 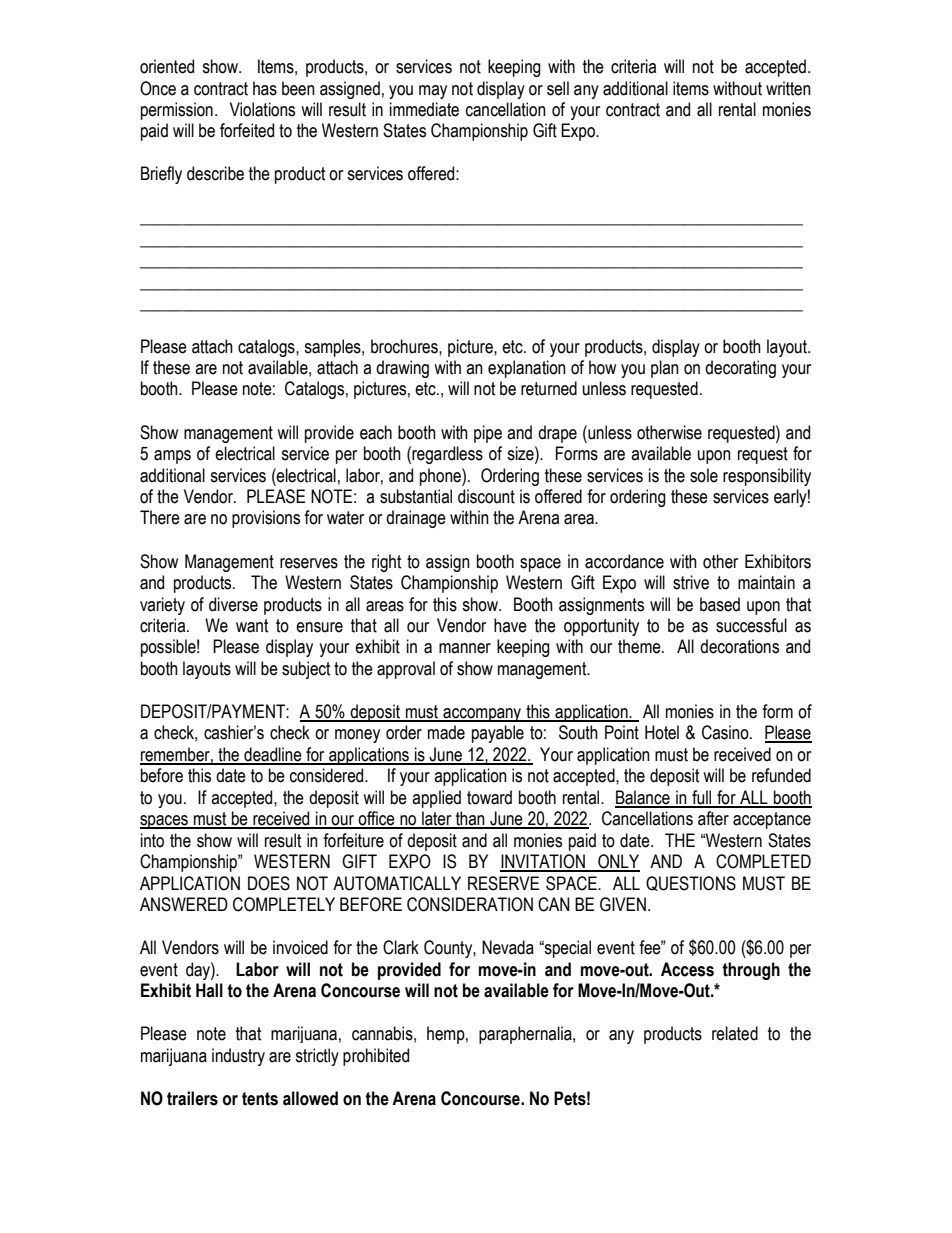 What do you see at coordinates (704, 475) in the screenshot?
I see `sole` at bounding box center [704, 475].
